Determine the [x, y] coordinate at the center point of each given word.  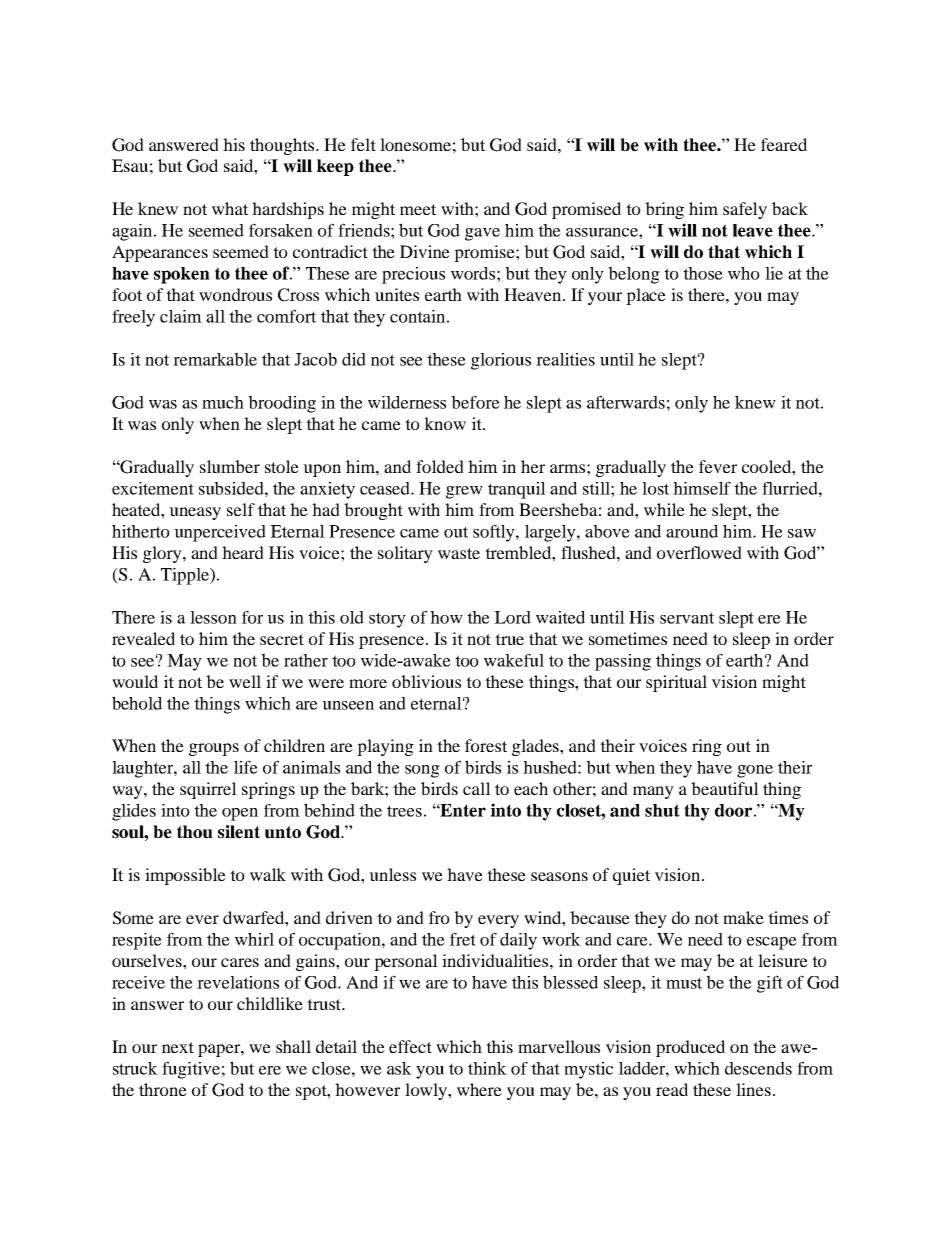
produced [690, 1048]
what [230, 208]
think [487, 1068]
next [178, 1047]
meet [418, 209]
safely [745, 210]
